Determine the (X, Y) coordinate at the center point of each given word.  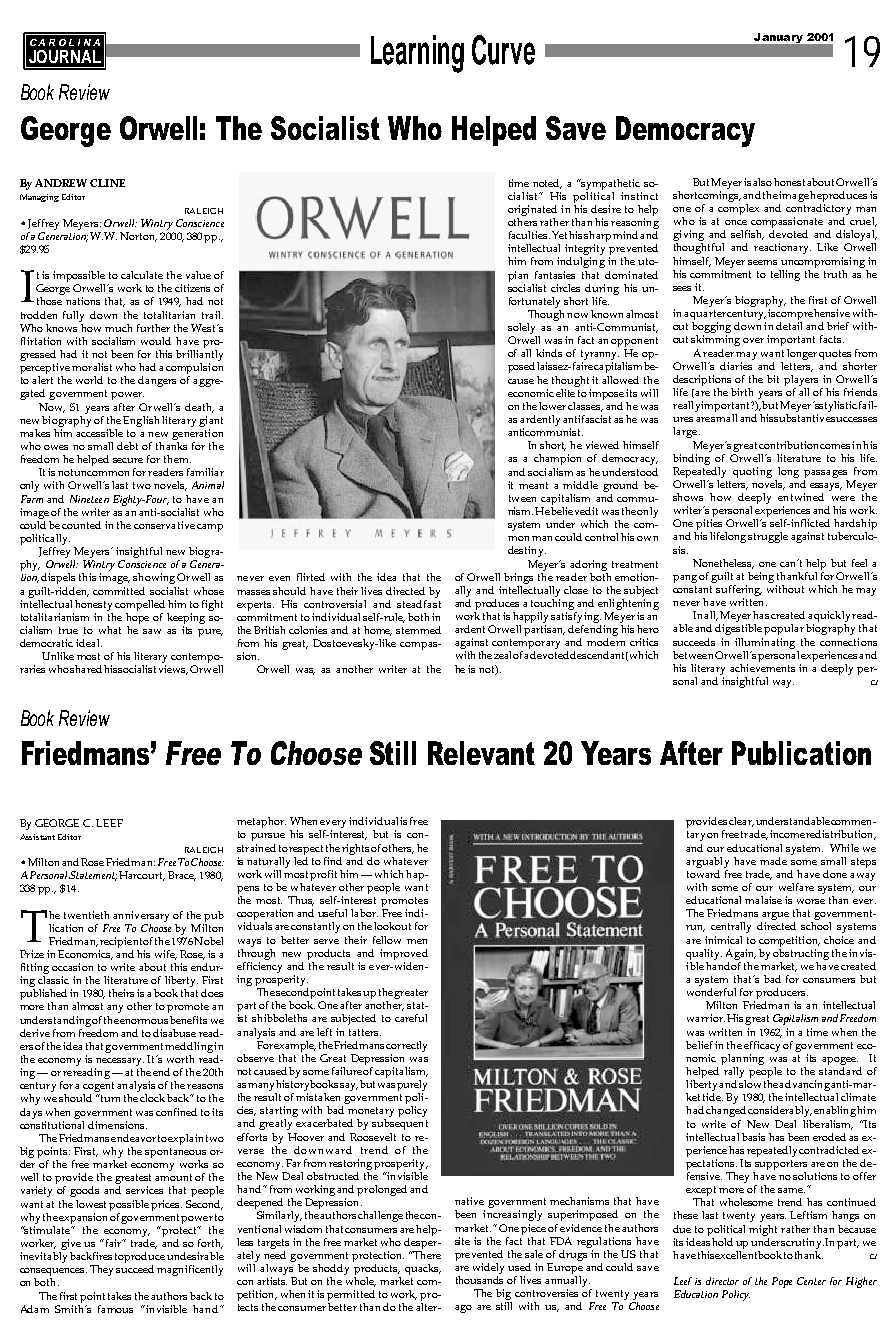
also (762, 182)
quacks (423, 1269)
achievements (762, 666)
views (173, 670)
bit (773, 379)
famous (115, 1309)
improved (404, 954)
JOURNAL (65, 56)
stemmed (418, 630)
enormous (144, 1021)
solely (523, 330)
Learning (417, 54)
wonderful (711, 992)
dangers (157, 381)
